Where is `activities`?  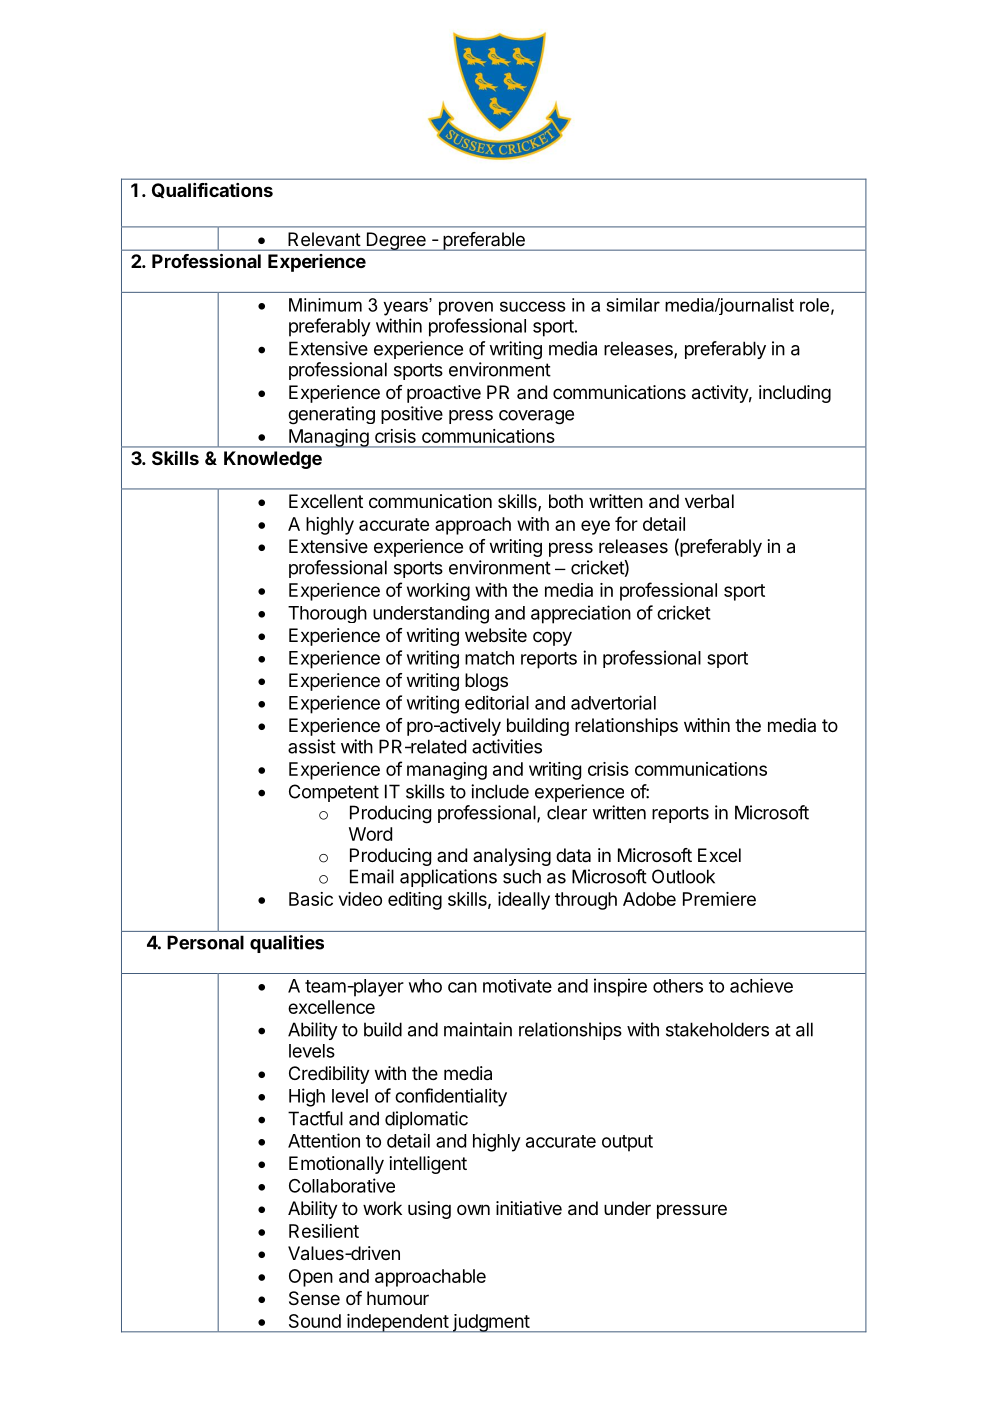 activities is located at coordinates (507, 746).
